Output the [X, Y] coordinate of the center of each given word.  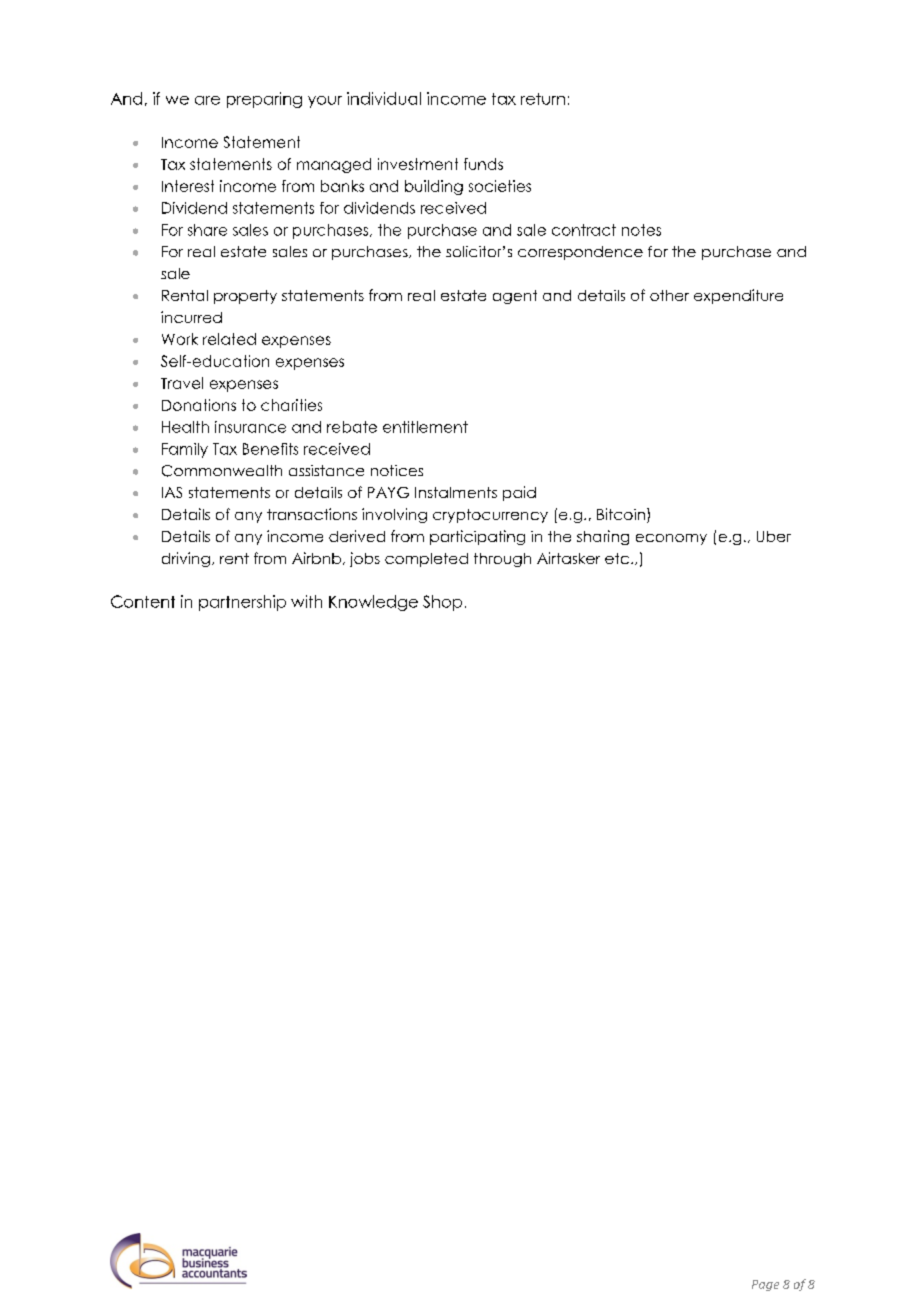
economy [671, 539]
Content [143, 601]
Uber [774, 536]
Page [765, 1285]
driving [186, 559]
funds [483, 164]
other [669, 295]
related [229, 339]
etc [617, 558]
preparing [264, 100]
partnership [242, 603]
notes [641, 230]
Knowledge [373, 603]
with [306, 601]
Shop [442, 603]
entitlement [425, 427]
